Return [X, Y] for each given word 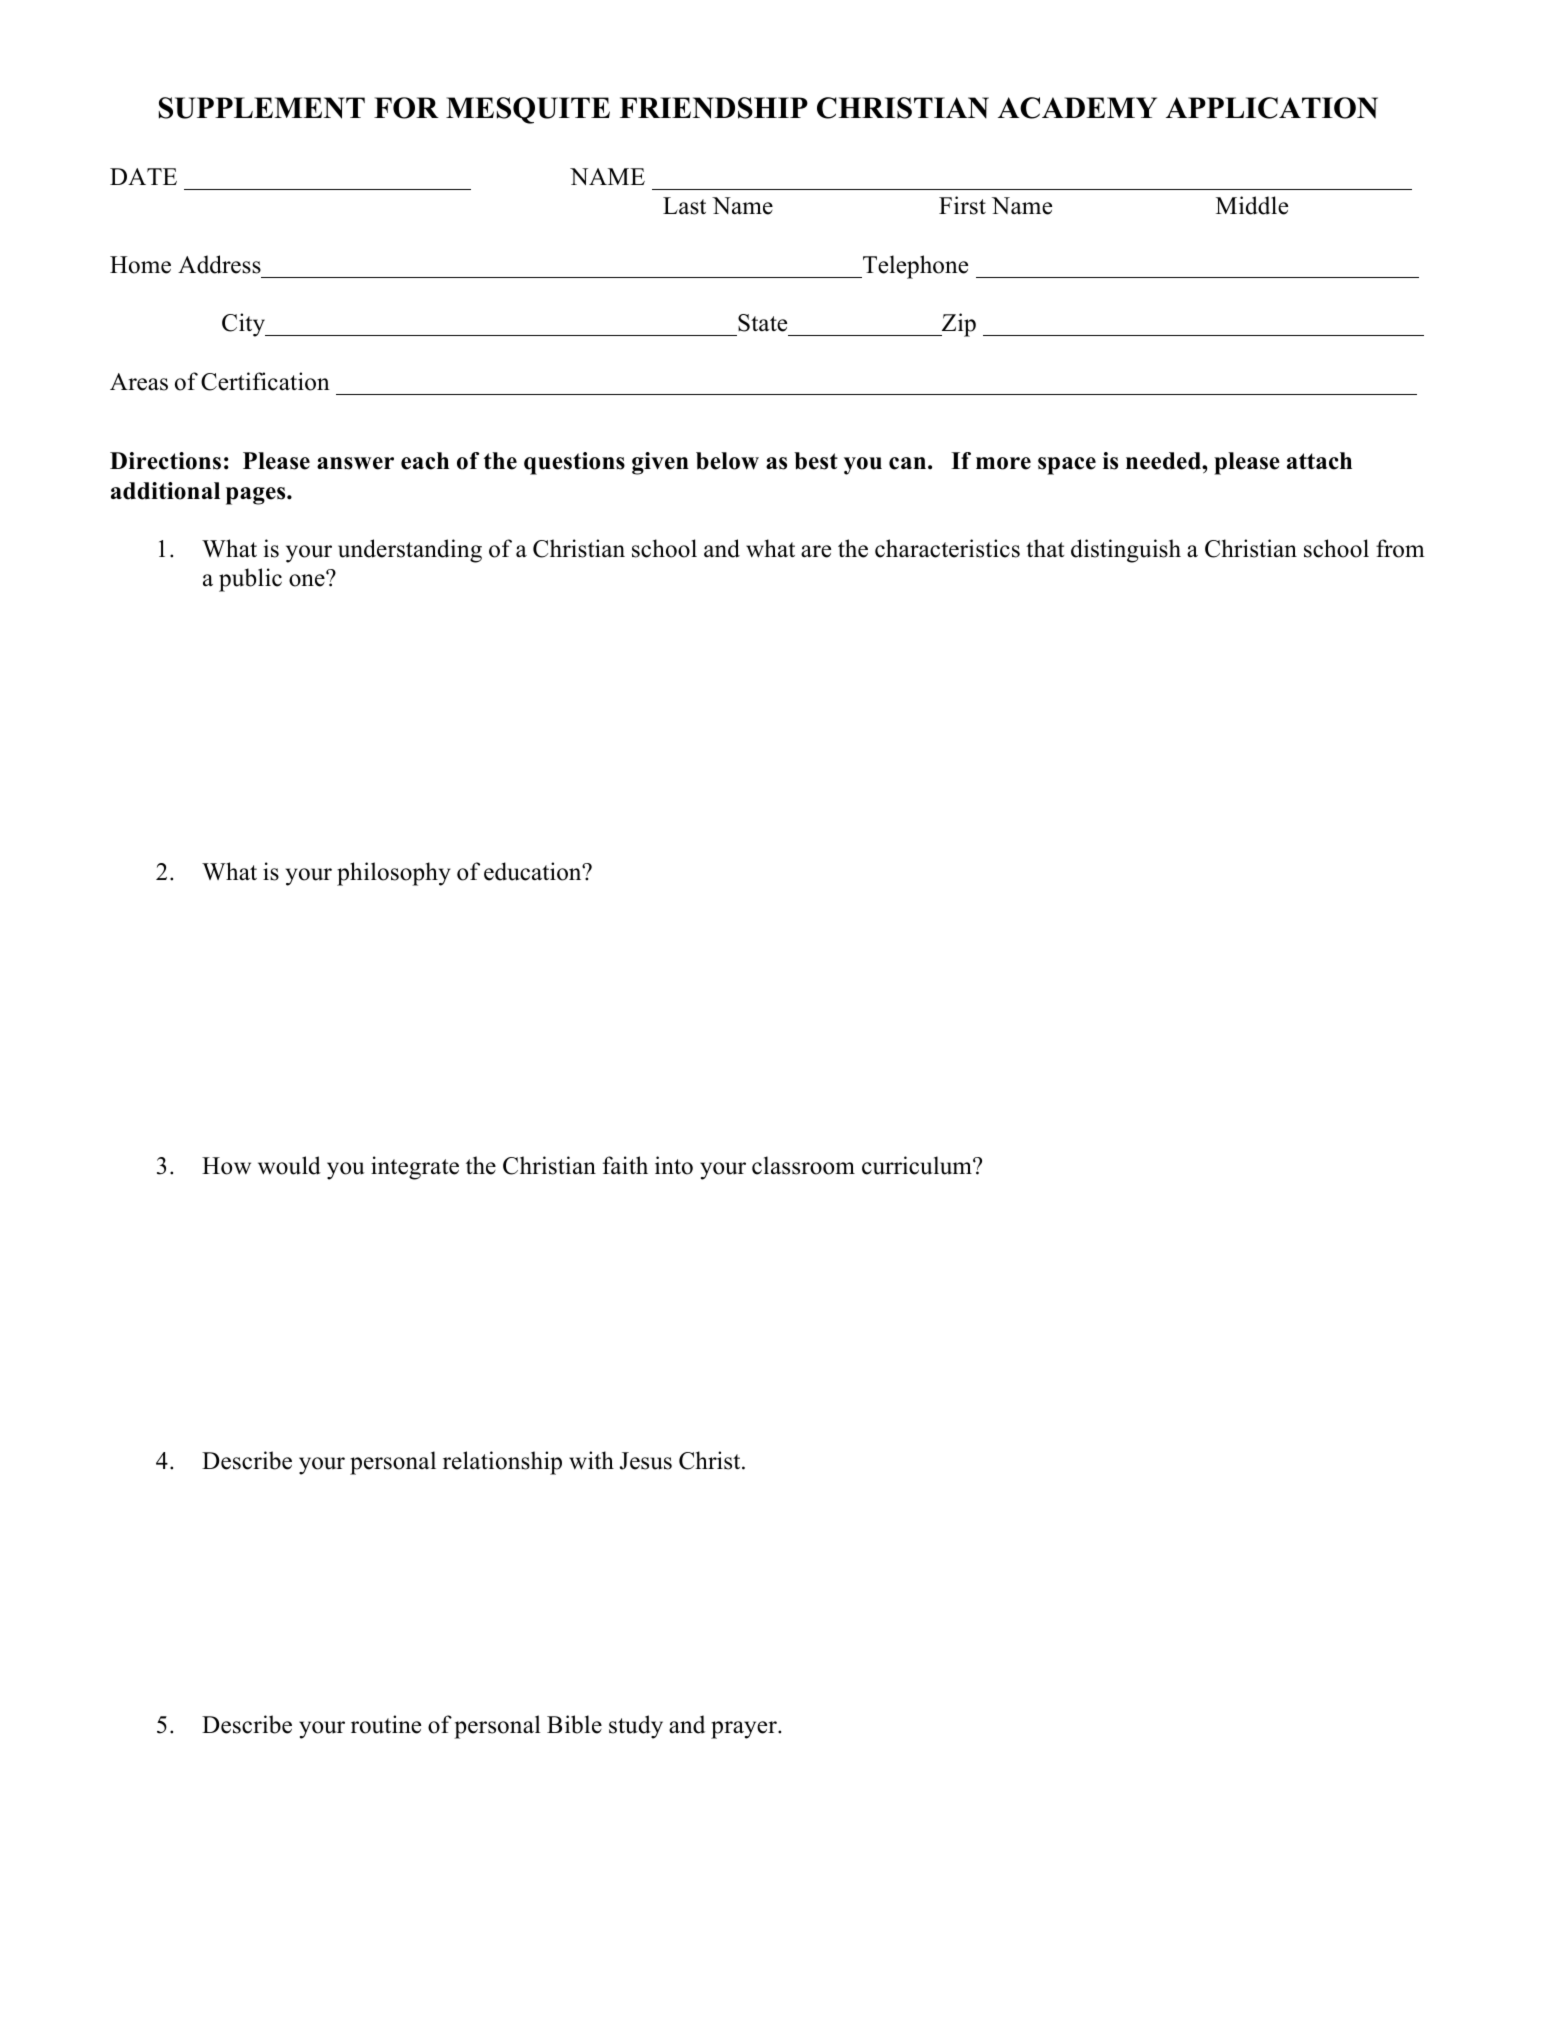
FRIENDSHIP [714, 108]
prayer [745, 1730]
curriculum [918, 1165]
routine [386, 1724]
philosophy [394, 874]
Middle [1252, 205]
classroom [803, 1165]
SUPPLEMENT [262, 108]
